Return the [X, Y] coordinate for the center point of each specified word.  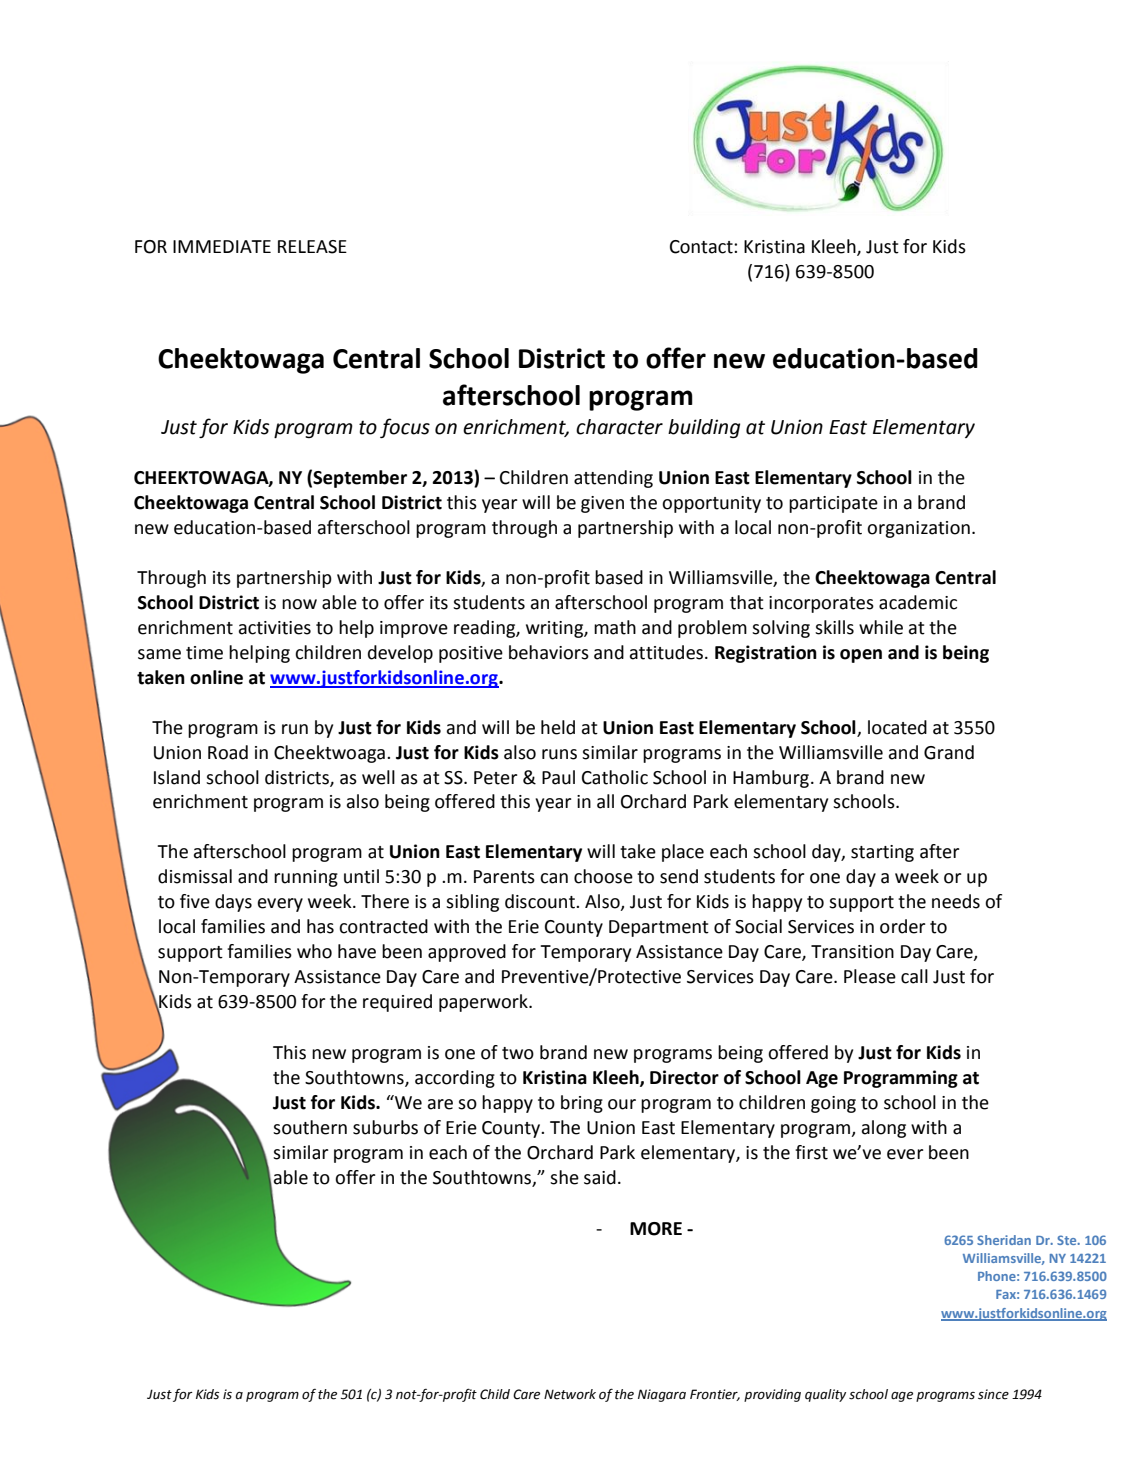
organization [918, 529]
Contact [702, 247]
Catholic [615, 777]
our [622, 1104]
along [884, 1129]
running [306, 878]
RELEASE [312, 247]
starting [882, 853]
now [299, 604]
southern [310, 1127]
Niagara [662, 1395]
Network [570, 1394]
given [602, 504]
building [704, 428]
